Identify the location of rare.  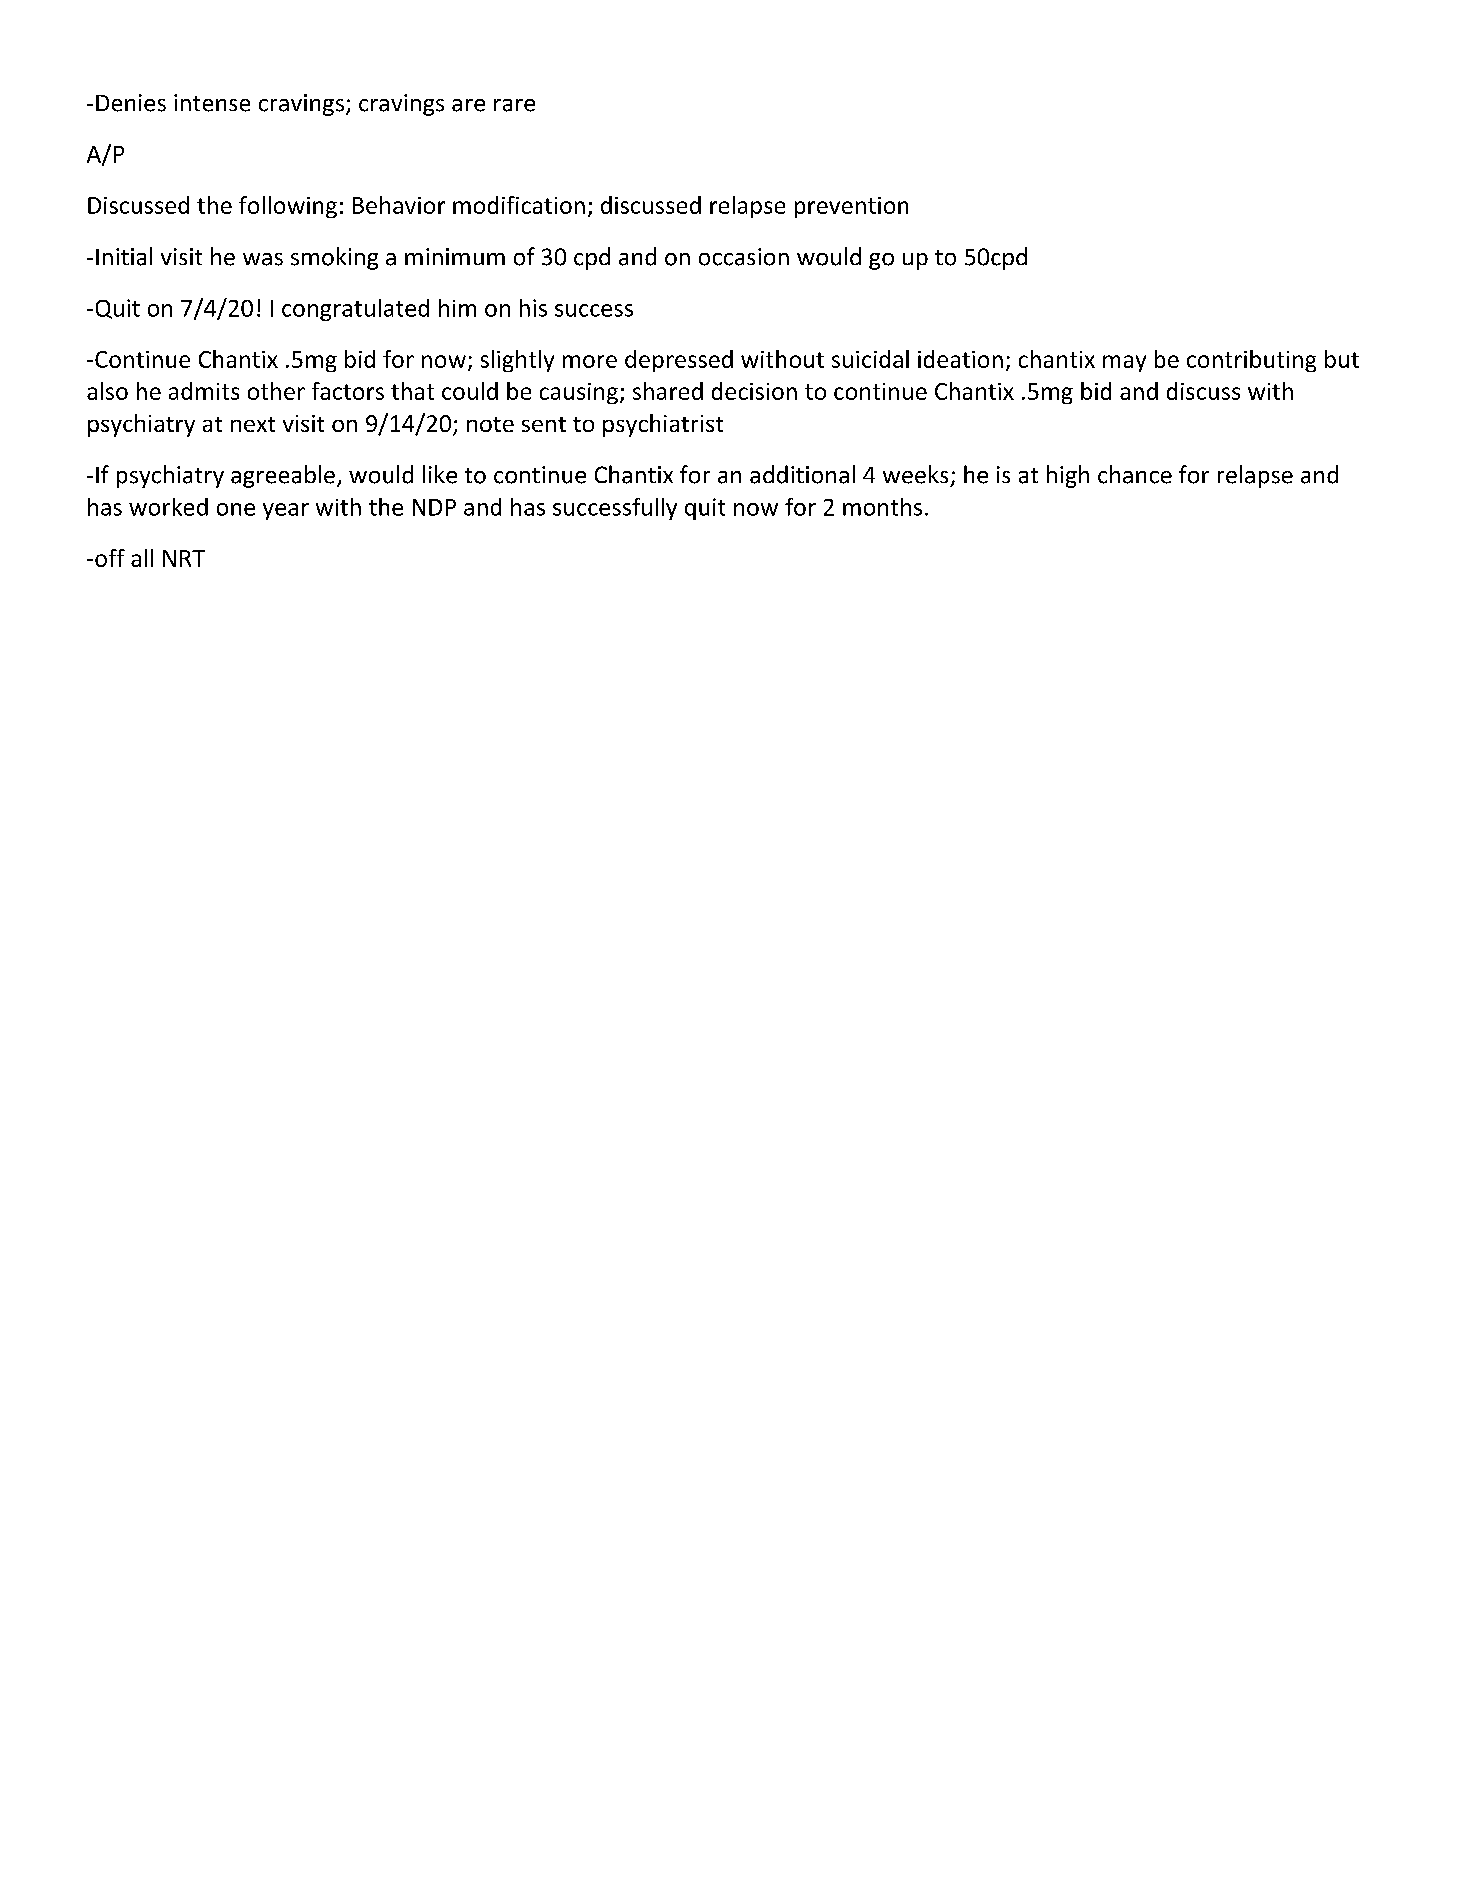
(514, 105).
